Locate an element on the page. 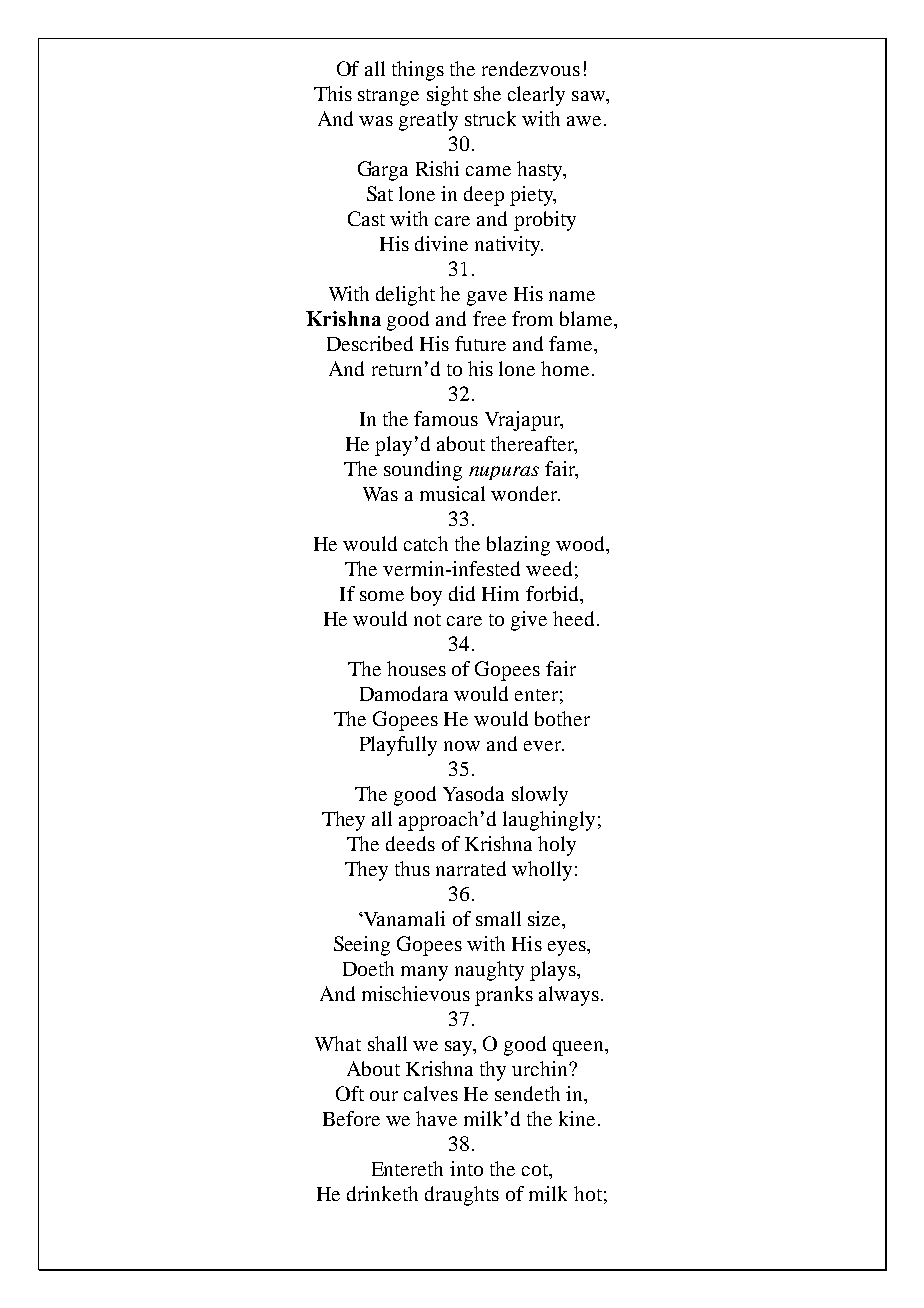 The image size is (924, 1308). sight is located at coordinates (447, 96).
